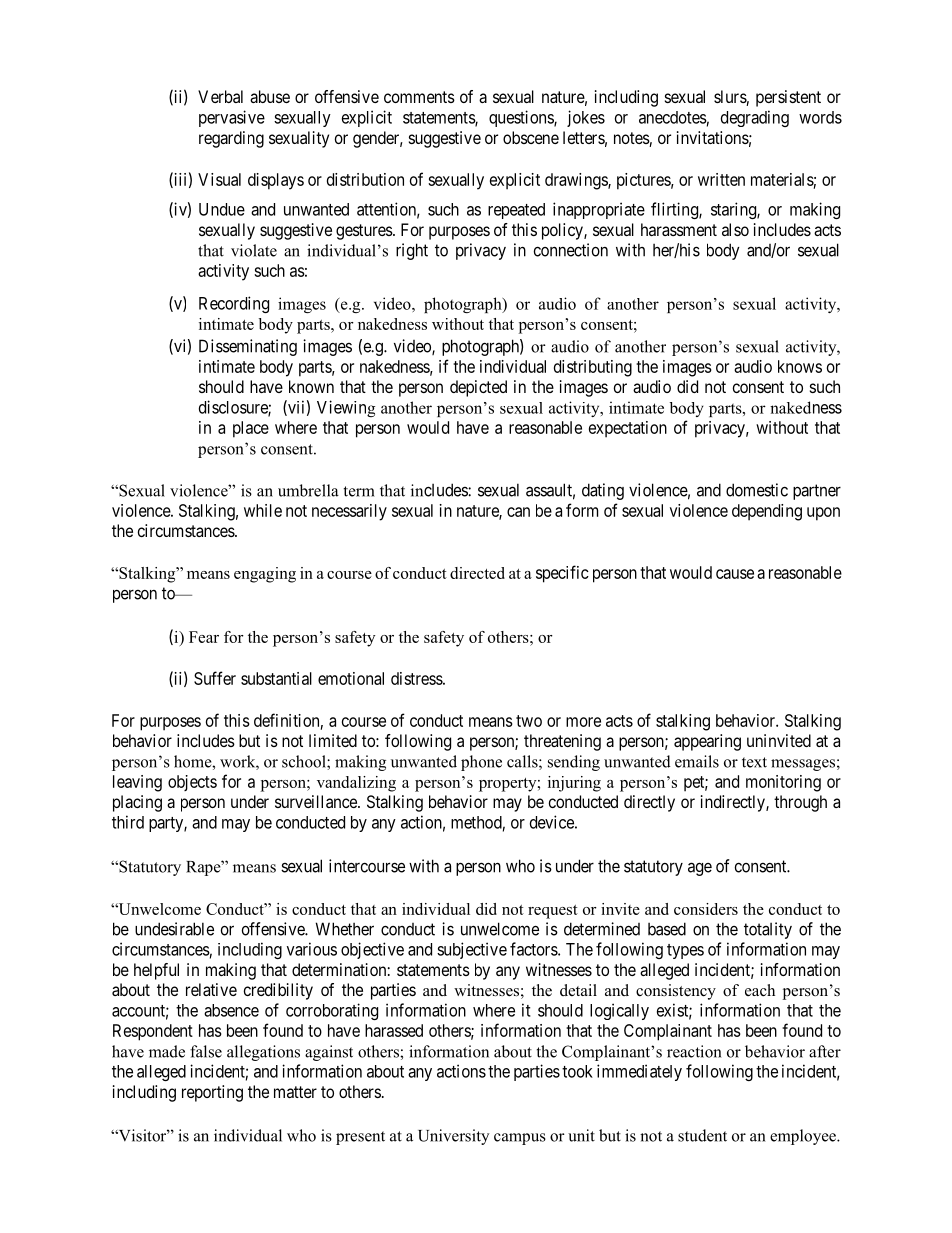 Image resolution: width=952 pixels, height=1233 pixels. What do you see at coordinates (800, 366) in the screenshot?
I see `knows` at bounding box center [800, 366].
